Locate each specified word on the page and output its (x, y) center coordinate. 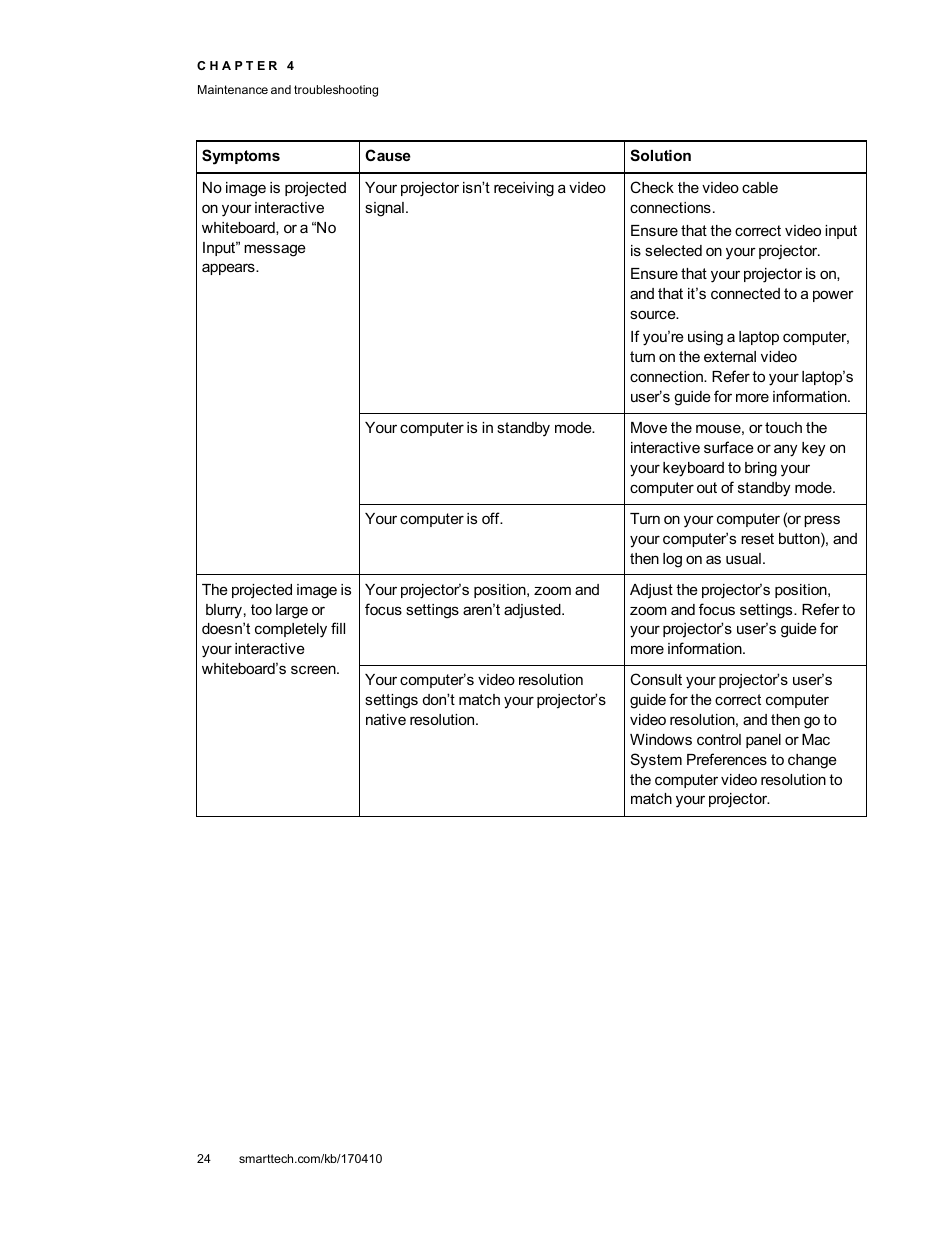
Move (649, 427)
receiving (524, 189)
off (492, 518)
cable (760, 187)
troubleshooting (336, 91)
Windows (661, 739)
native (386, 719)
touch (783, 427)
